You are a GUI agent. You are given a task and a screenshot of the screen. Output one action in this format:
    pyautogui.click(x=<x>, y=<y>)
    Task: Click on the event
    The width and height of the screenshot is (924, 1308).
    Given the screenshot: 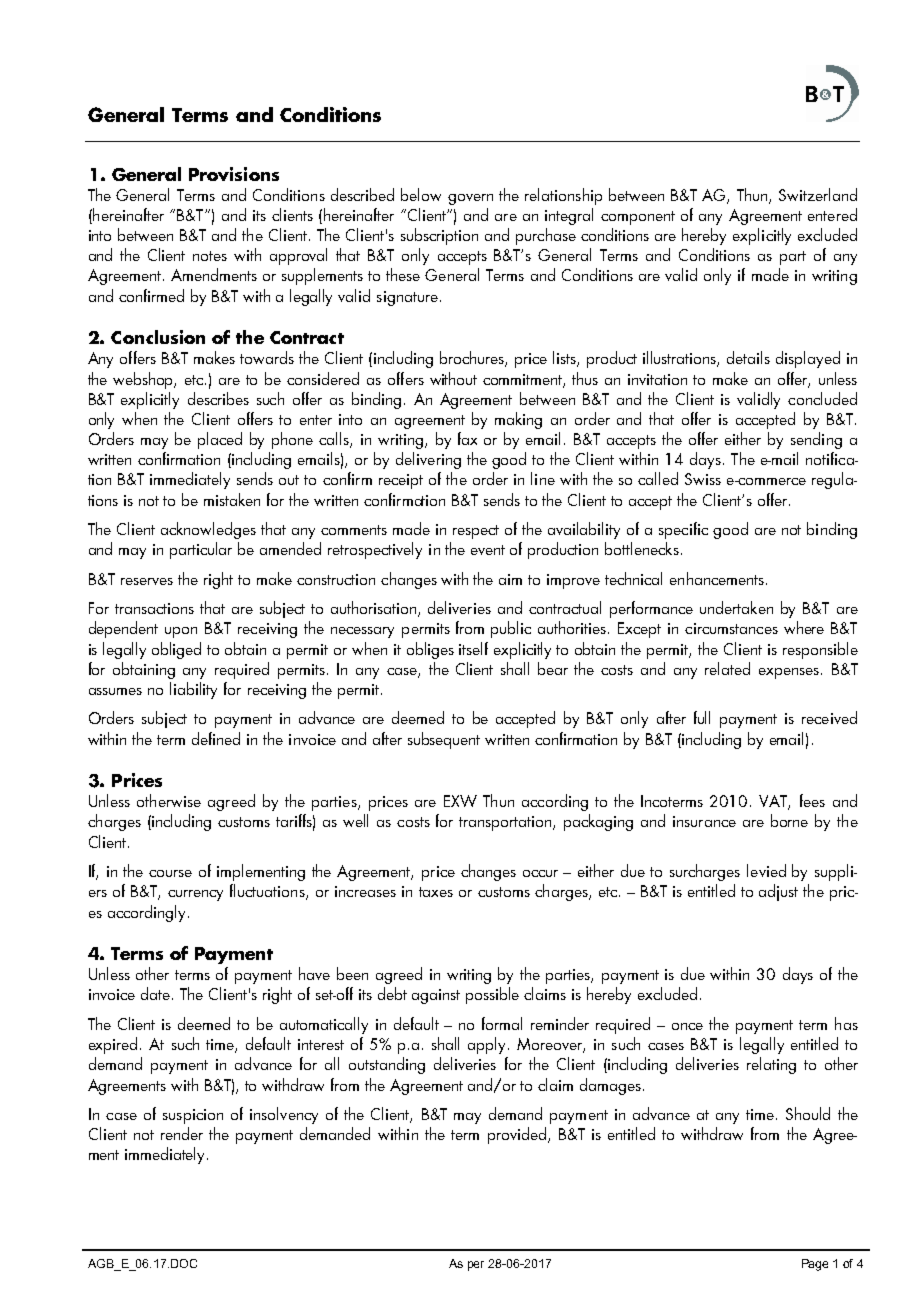 What is the action you would take?
    pyautogui.click(x=488, y=550)
